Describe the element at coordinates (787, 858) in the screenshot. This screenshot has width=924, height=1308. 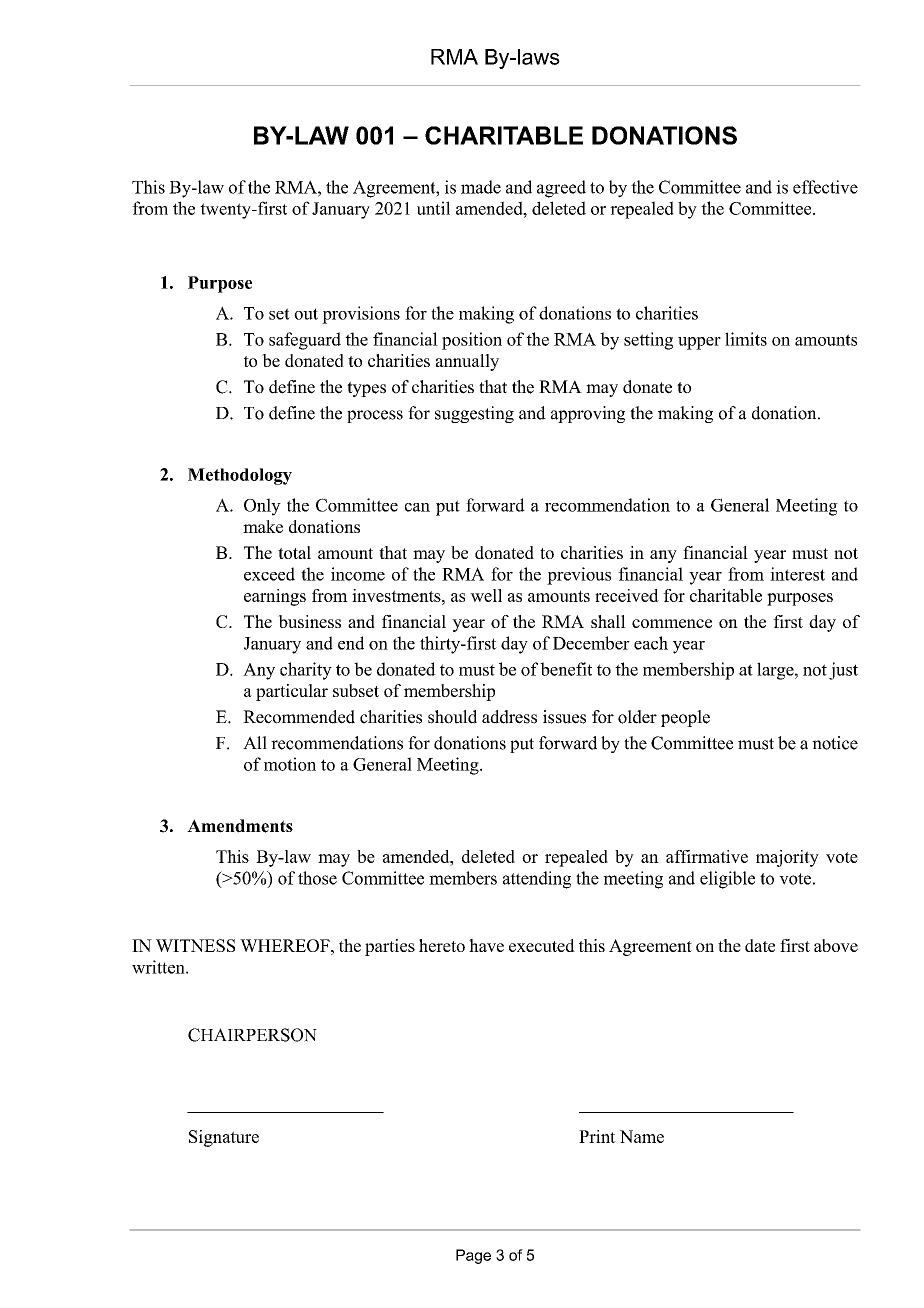
I see `majority` at that location.
